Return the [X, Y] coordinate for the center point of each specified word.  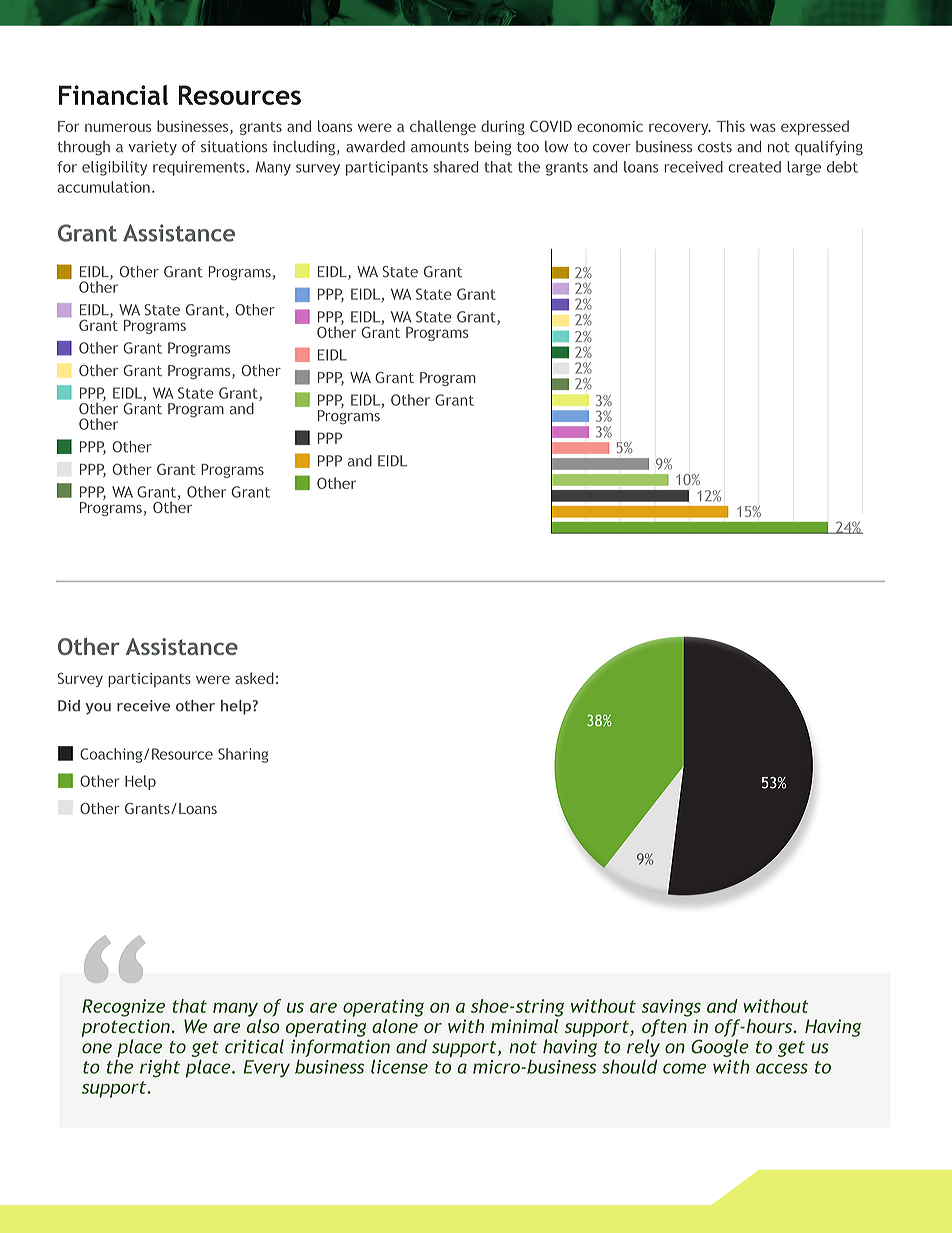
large [804, 168]
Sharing [243, 755]
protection [126, 1028]
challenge [443, 127]
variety [153, 148]
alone [395, 1026]
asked [254, 678]
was [763, 127]
